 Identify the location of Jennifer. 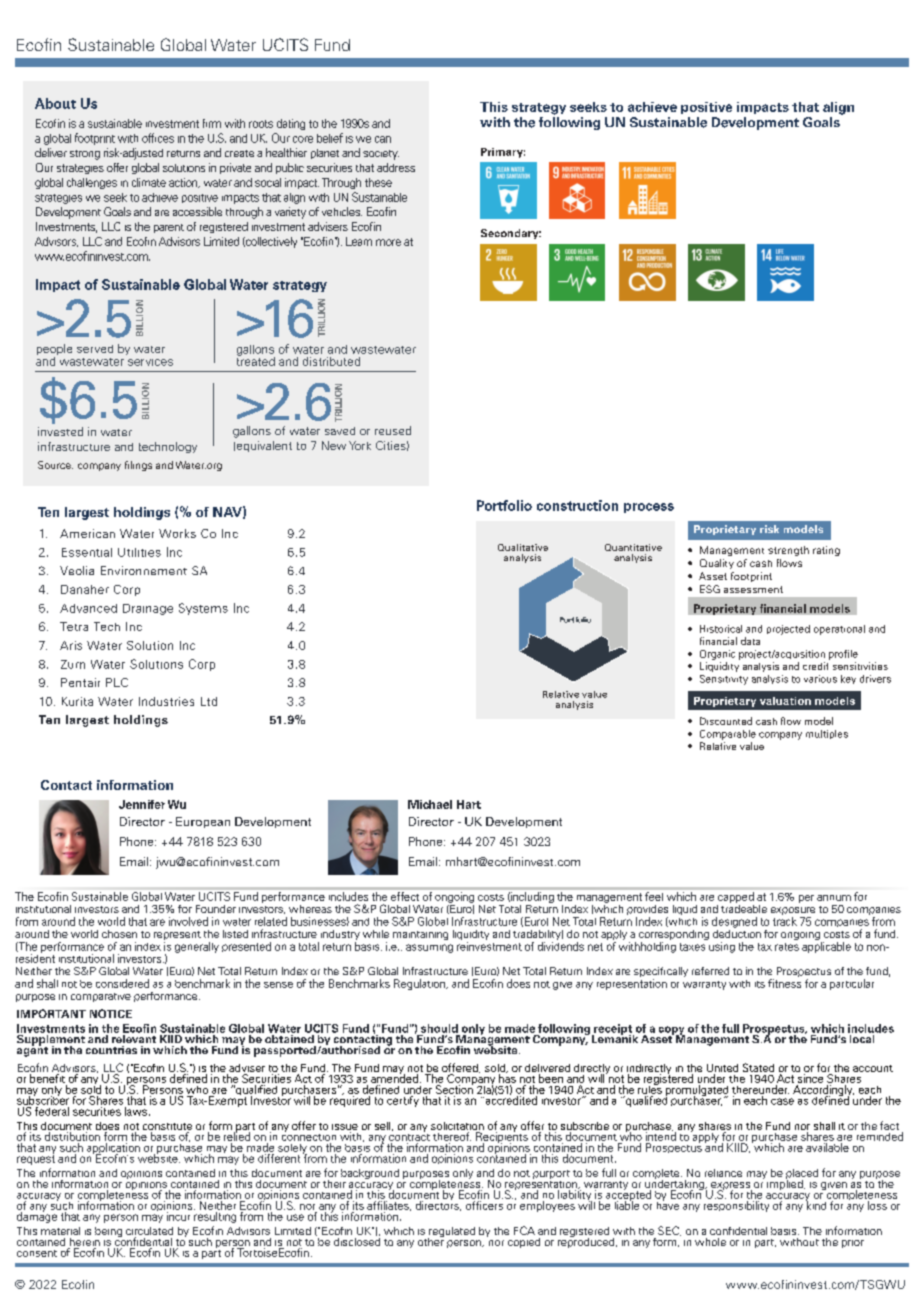
(142, 804).
